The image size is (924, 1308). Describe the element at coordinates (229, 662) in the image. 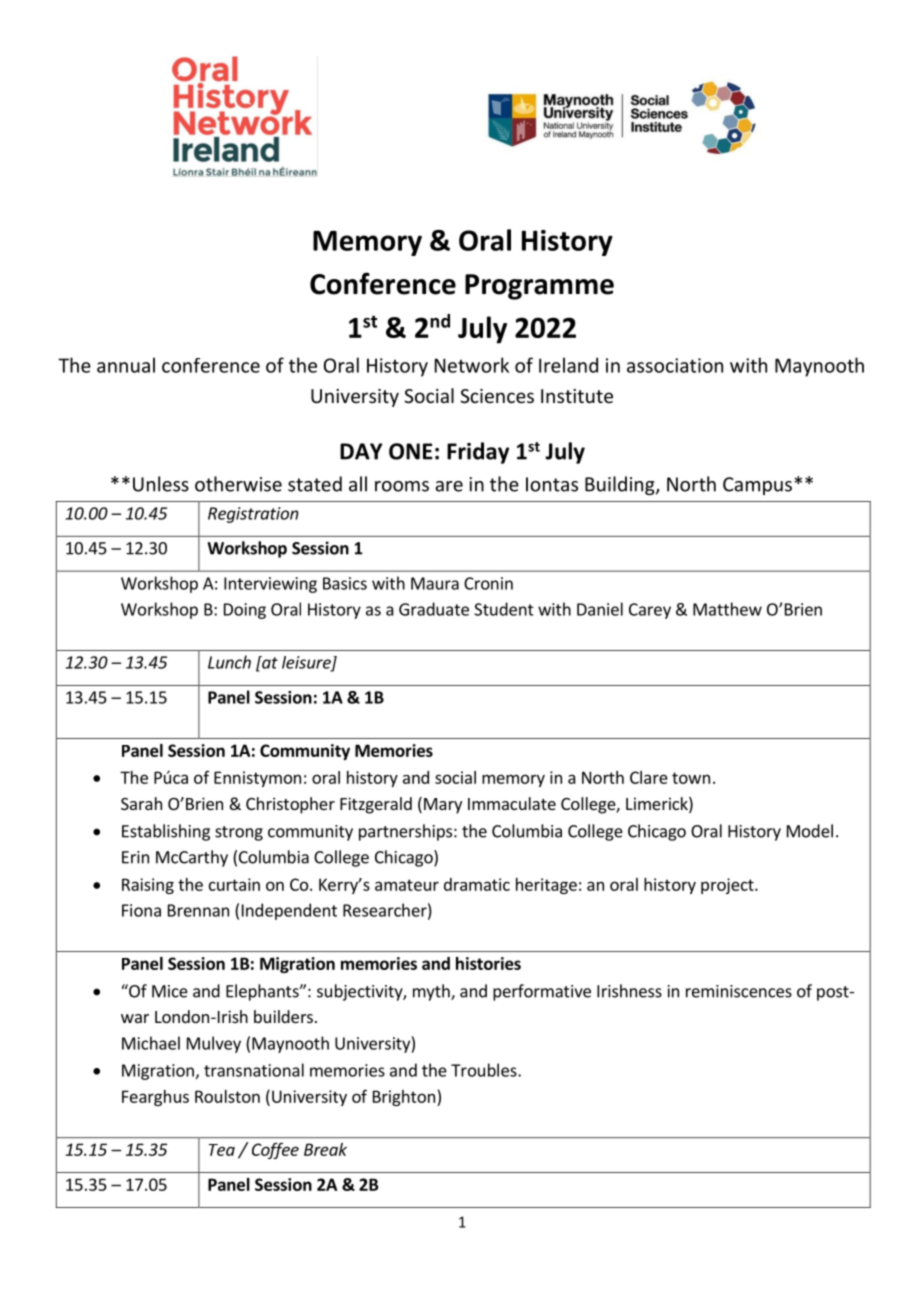

I see `Lunch` at that location.
